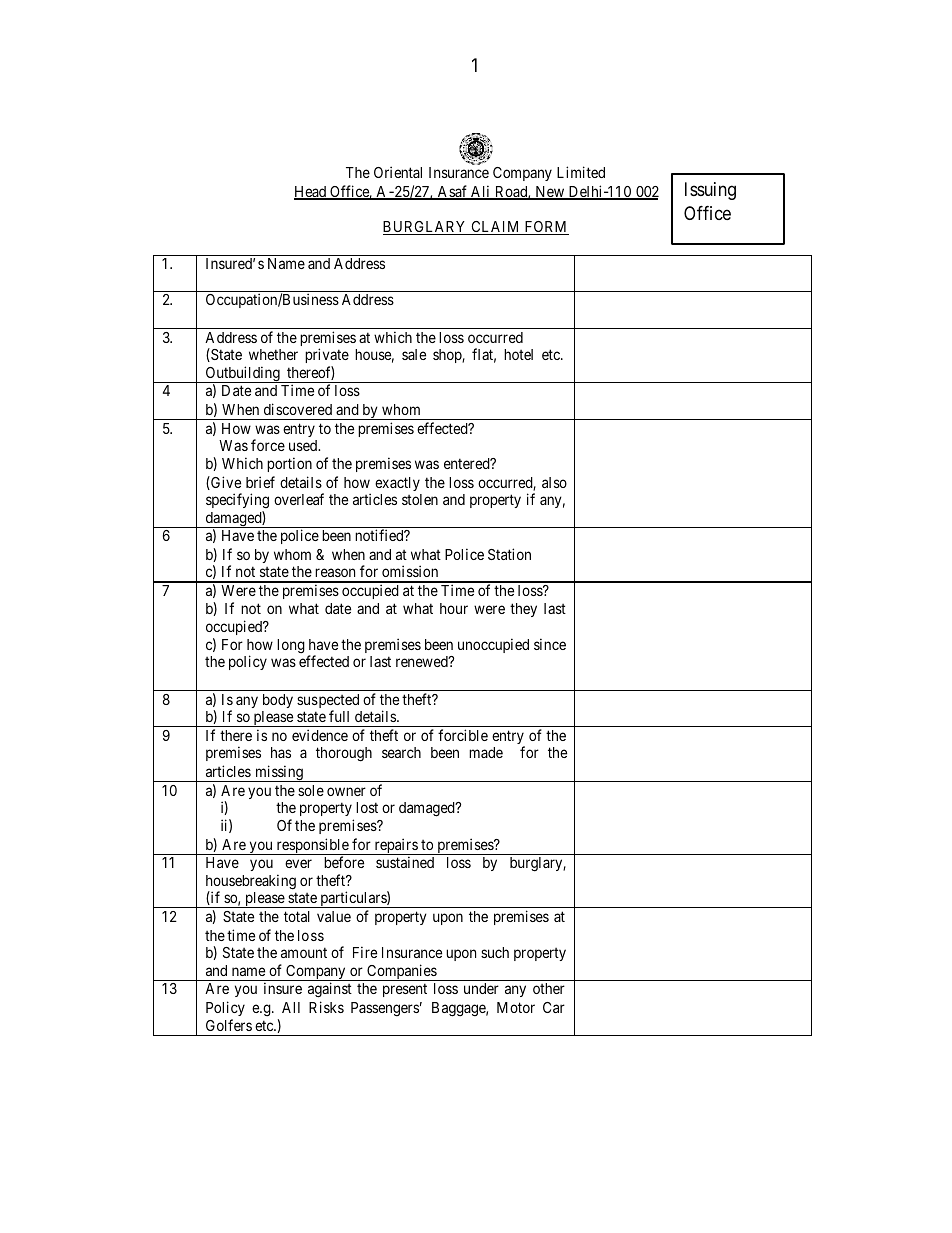 The width and height of the document is (952, 1233). Describe the element at coordinates (279, 773) in the document. I see `missing` at that location.
